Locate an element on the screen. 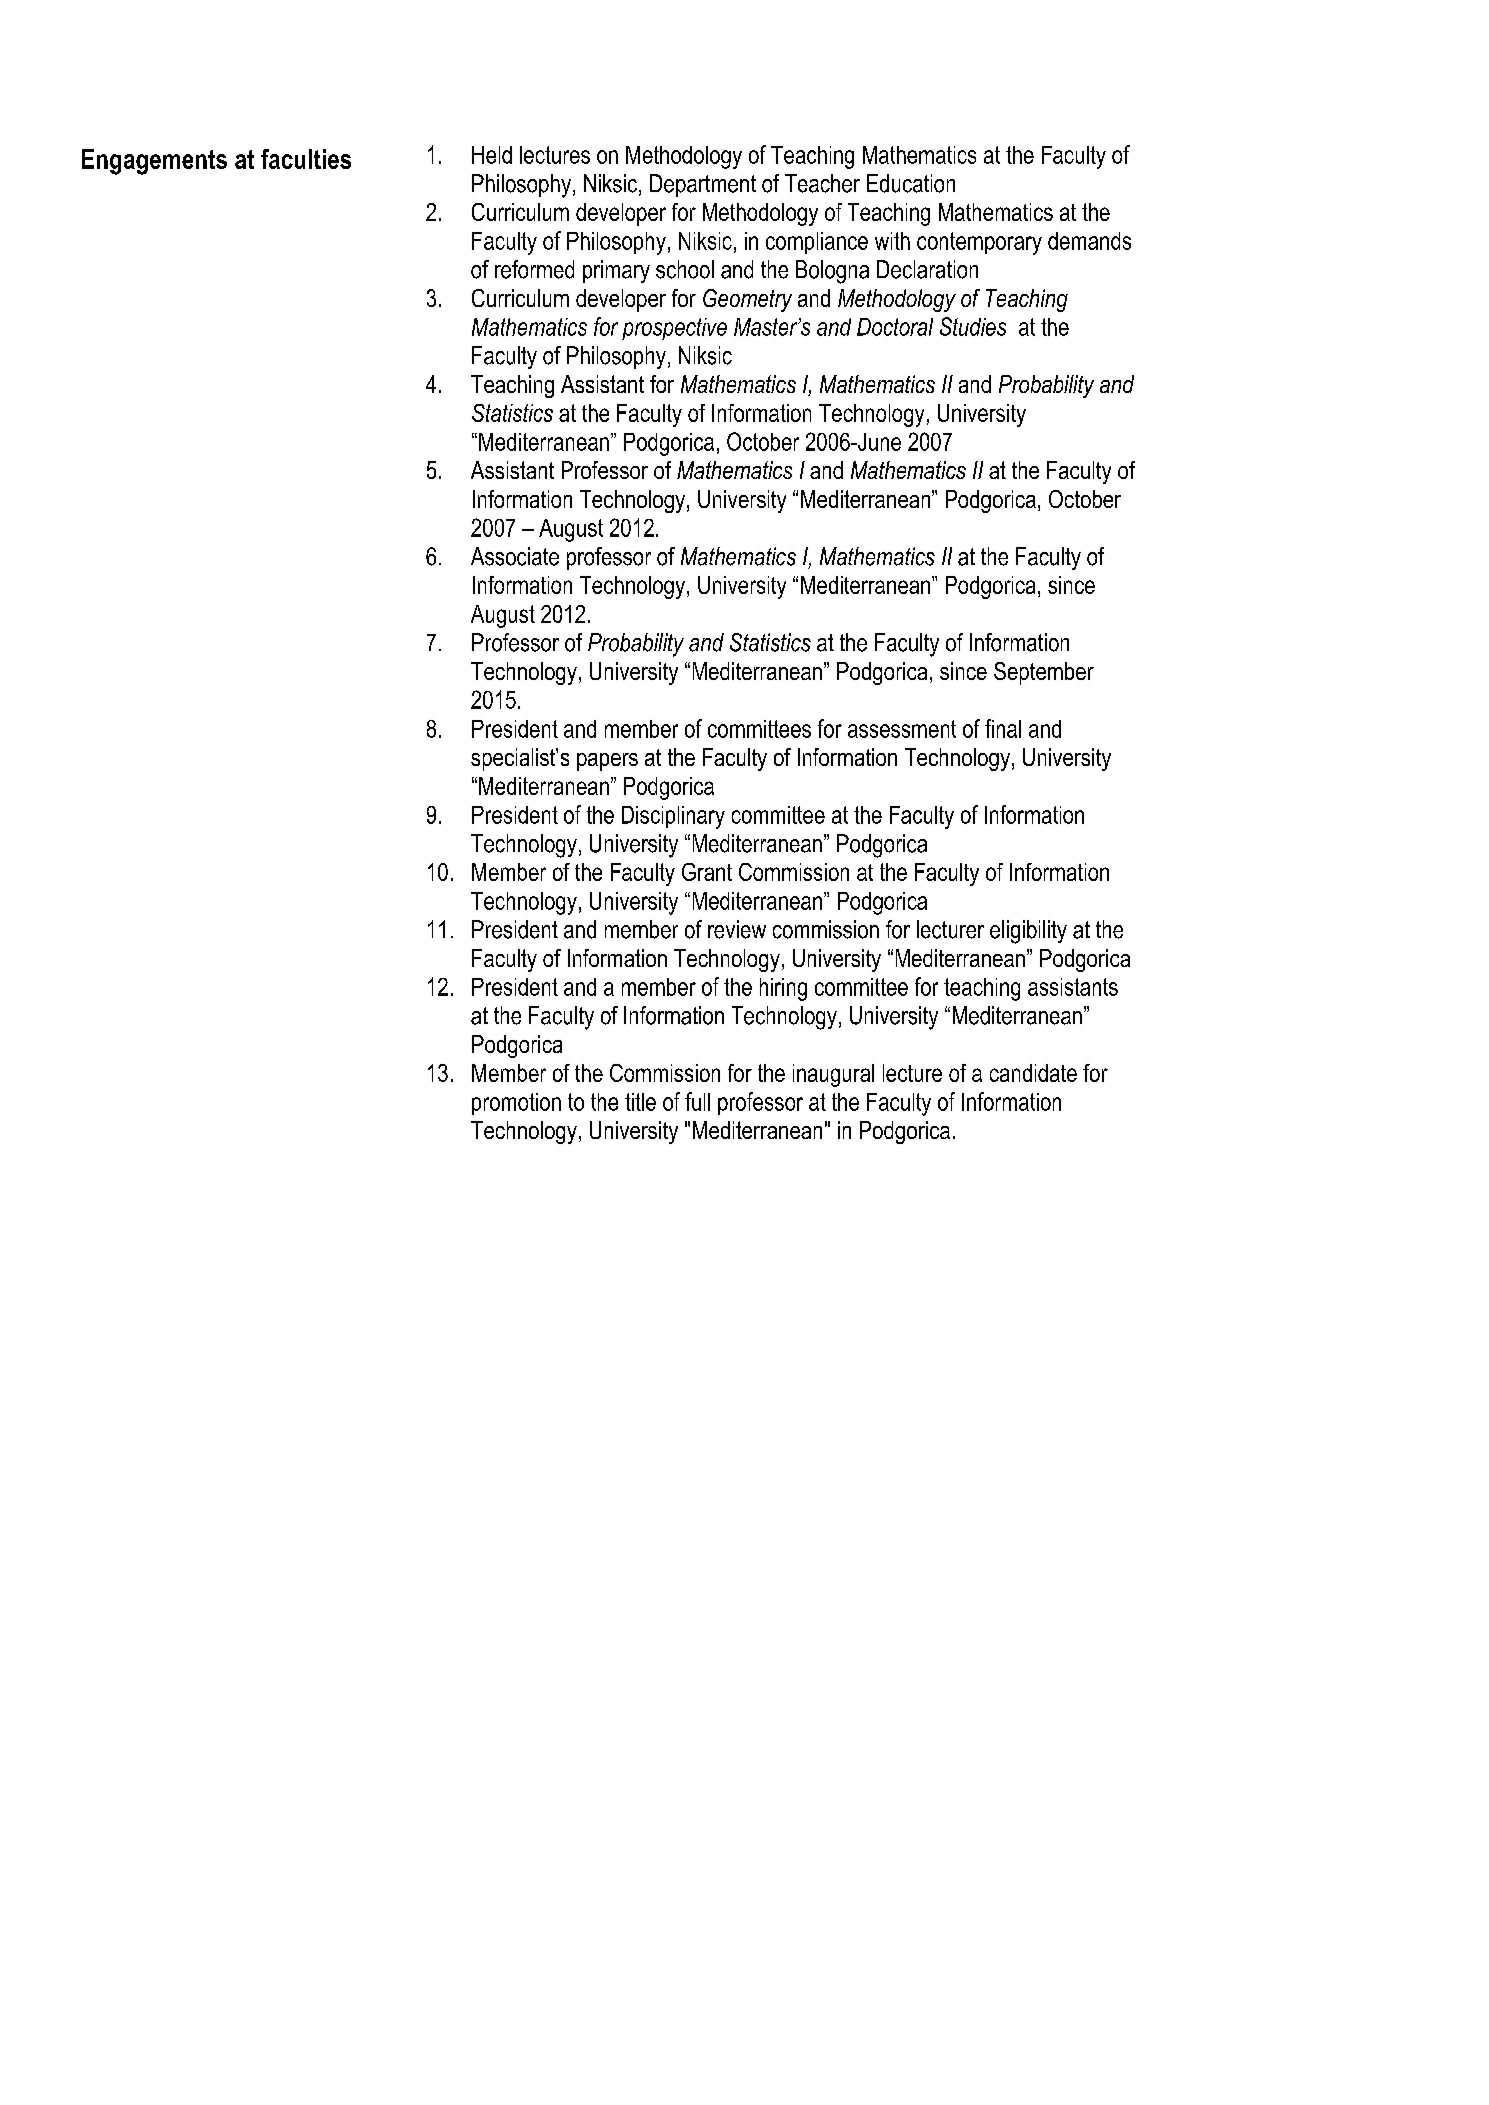  Education is located at coordinates (911, 183).
